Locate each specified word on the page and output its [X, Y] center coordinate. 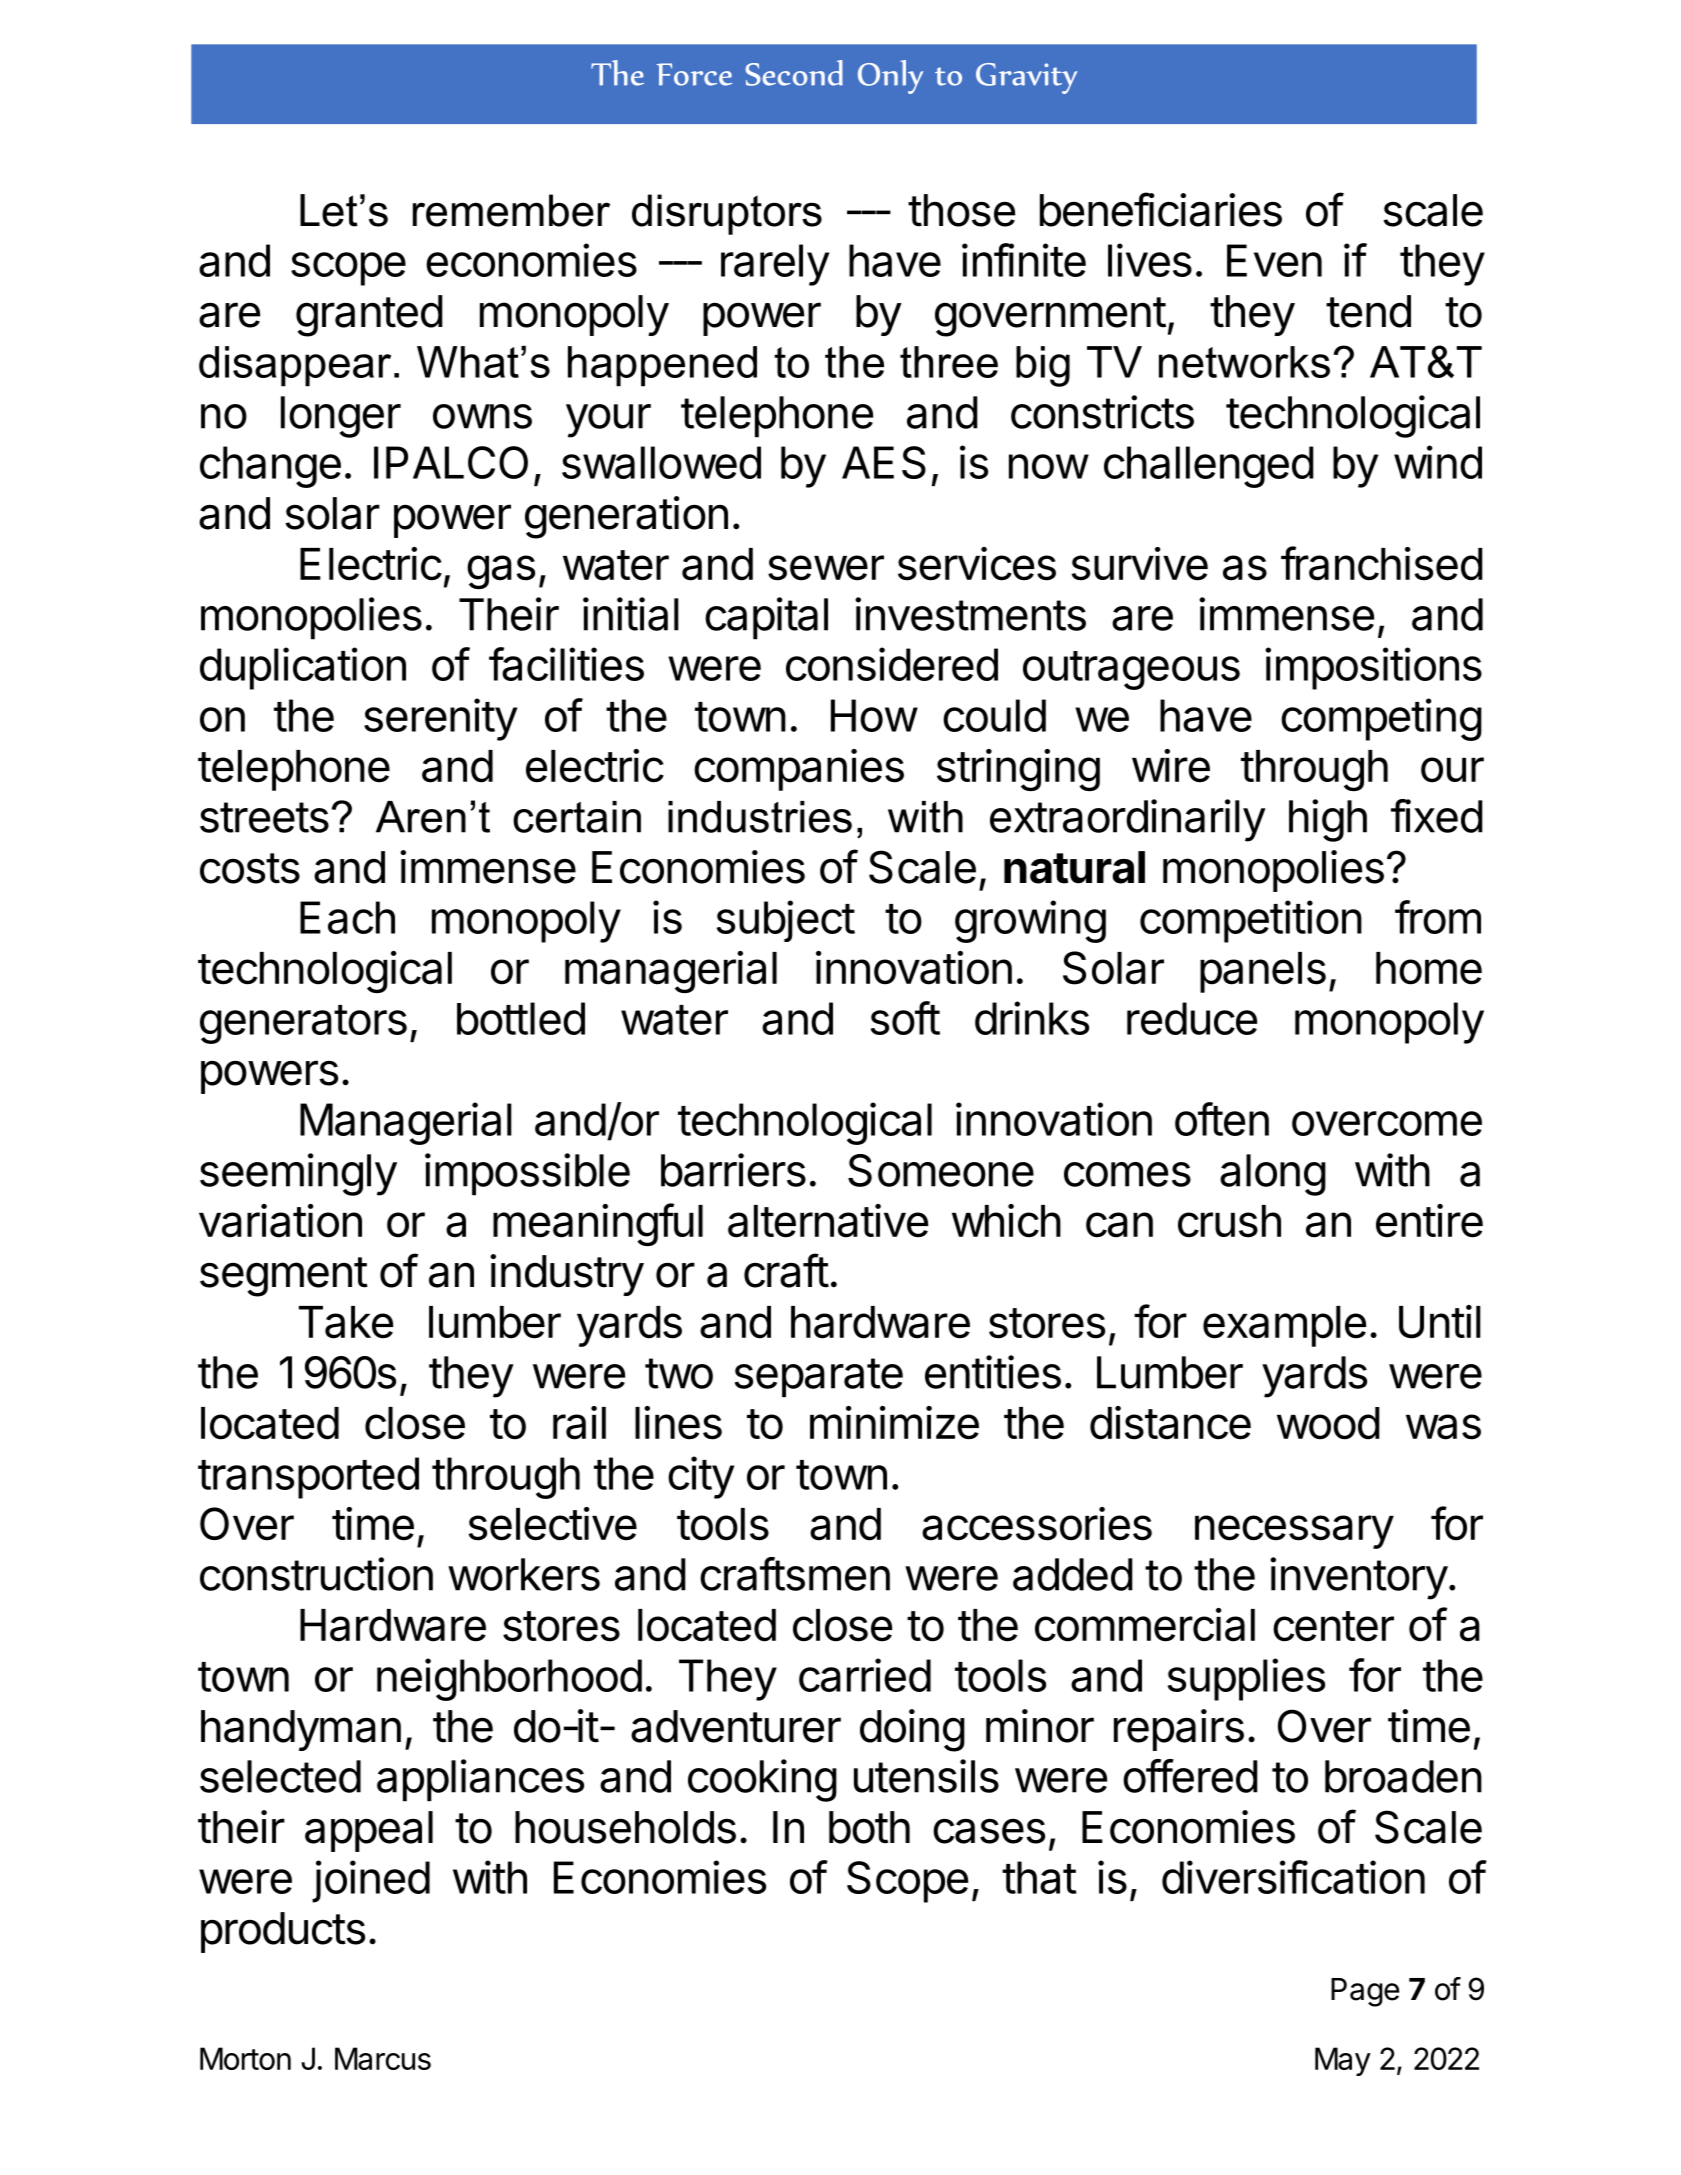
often [1222, 1119]
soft [905, 1018]
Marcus [383, 2058]
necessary [1294, 1532]
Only [890, 77]
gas [501, 572]
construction [316, 1574]
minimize [894, 1423]
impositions [1373, 668]
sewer [826, 568]
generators [303, 1024]
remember [511, 210]
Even [1274, 260]
